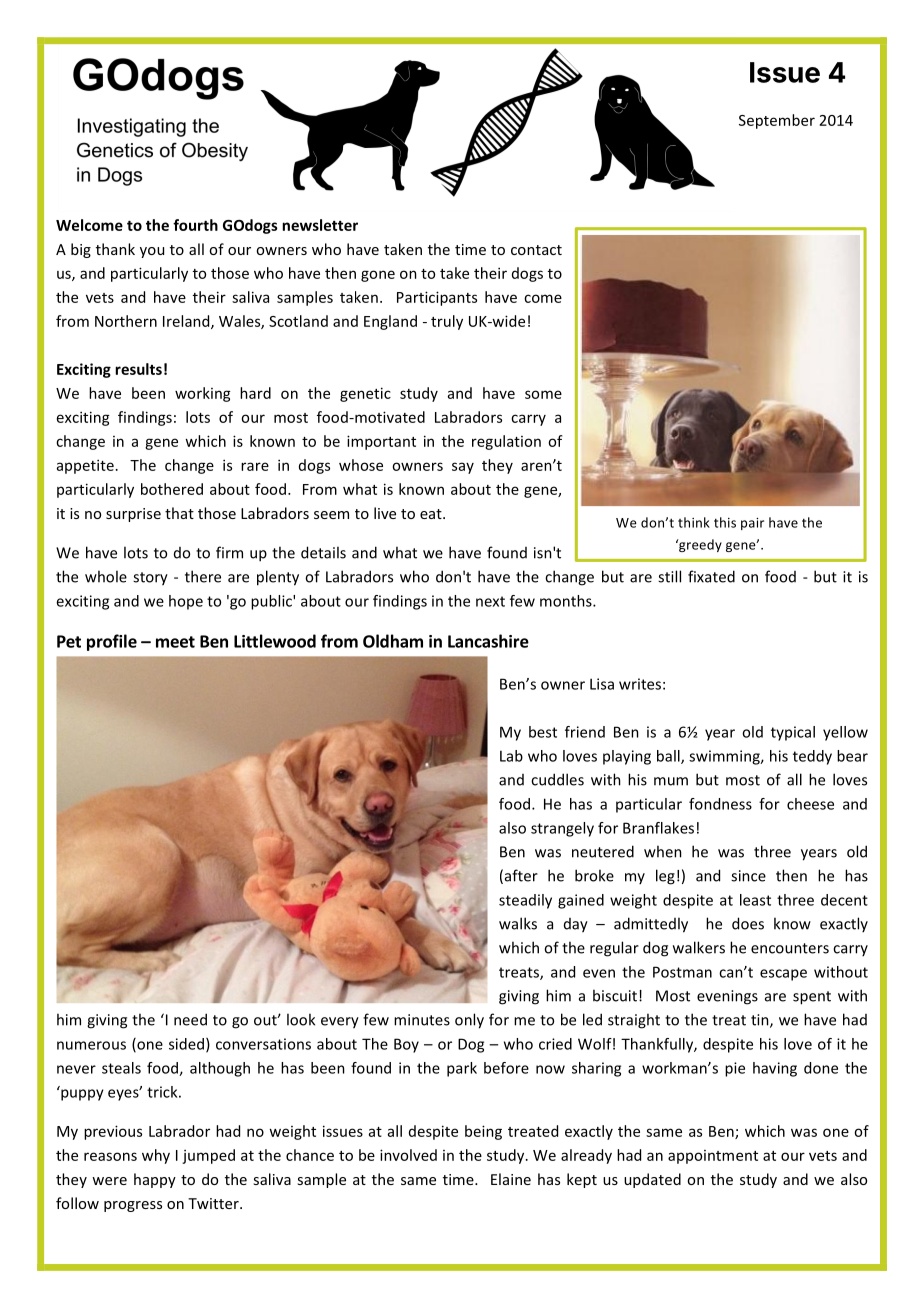 This screenshot has width=924, height=1308. What do you see at coordinates (511, 1179) in the screenshot?
I see `Elaine` at bounding box center [511, 1179].
